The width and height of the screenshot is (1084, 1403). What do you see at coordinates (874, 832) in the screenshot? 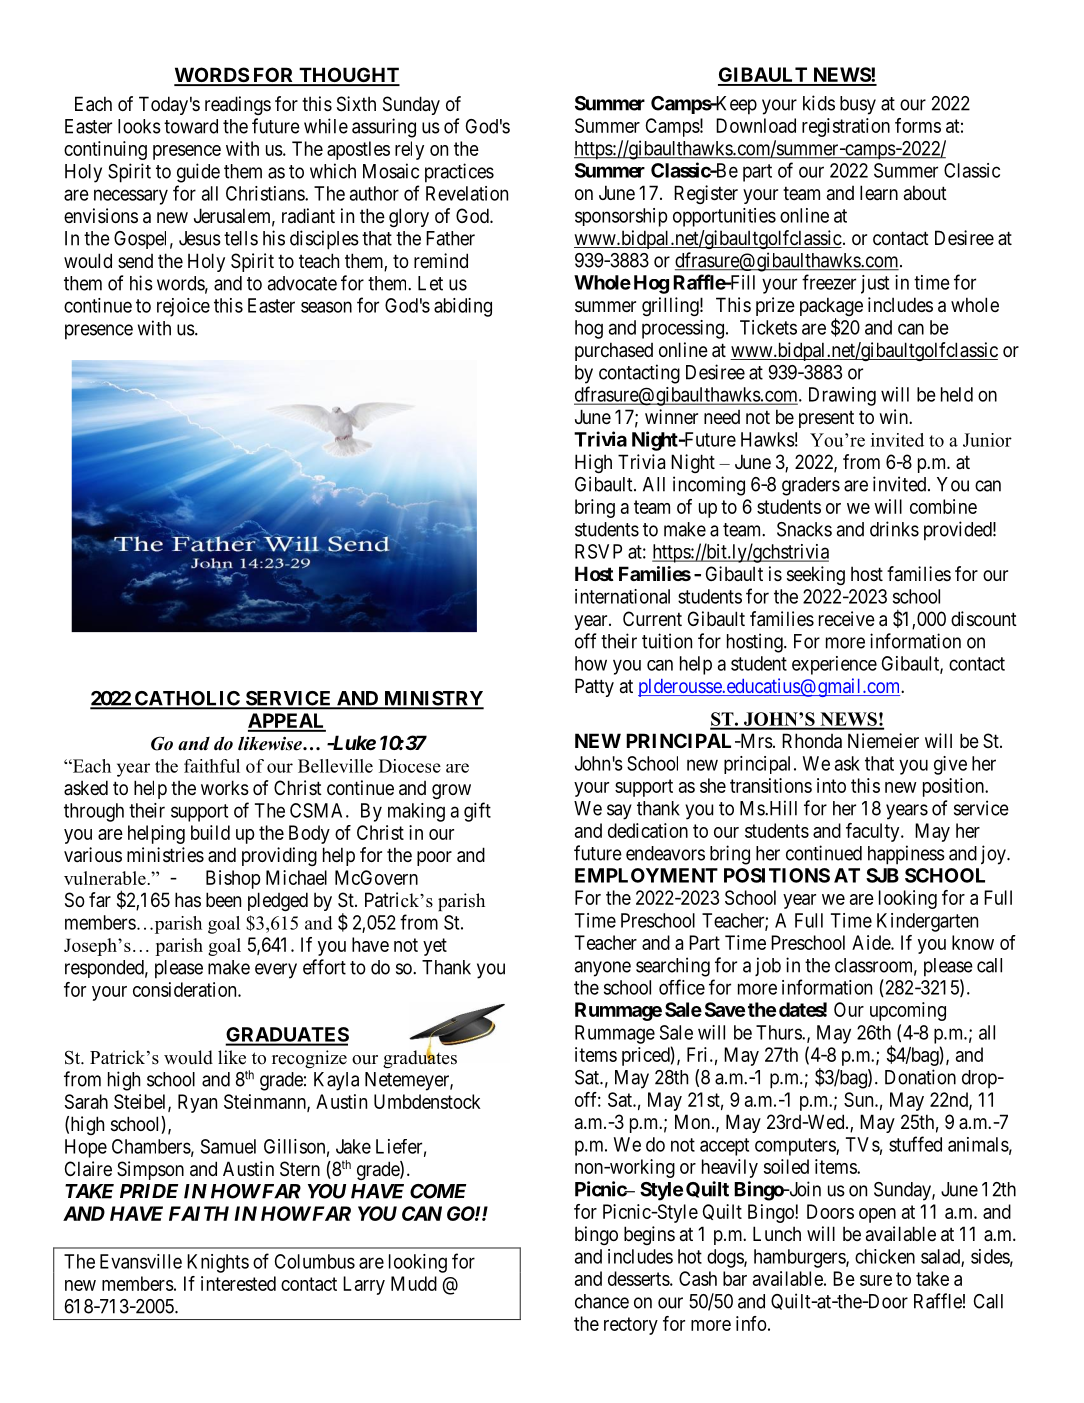
I see `faculty` at bounding box center [874, 832].
